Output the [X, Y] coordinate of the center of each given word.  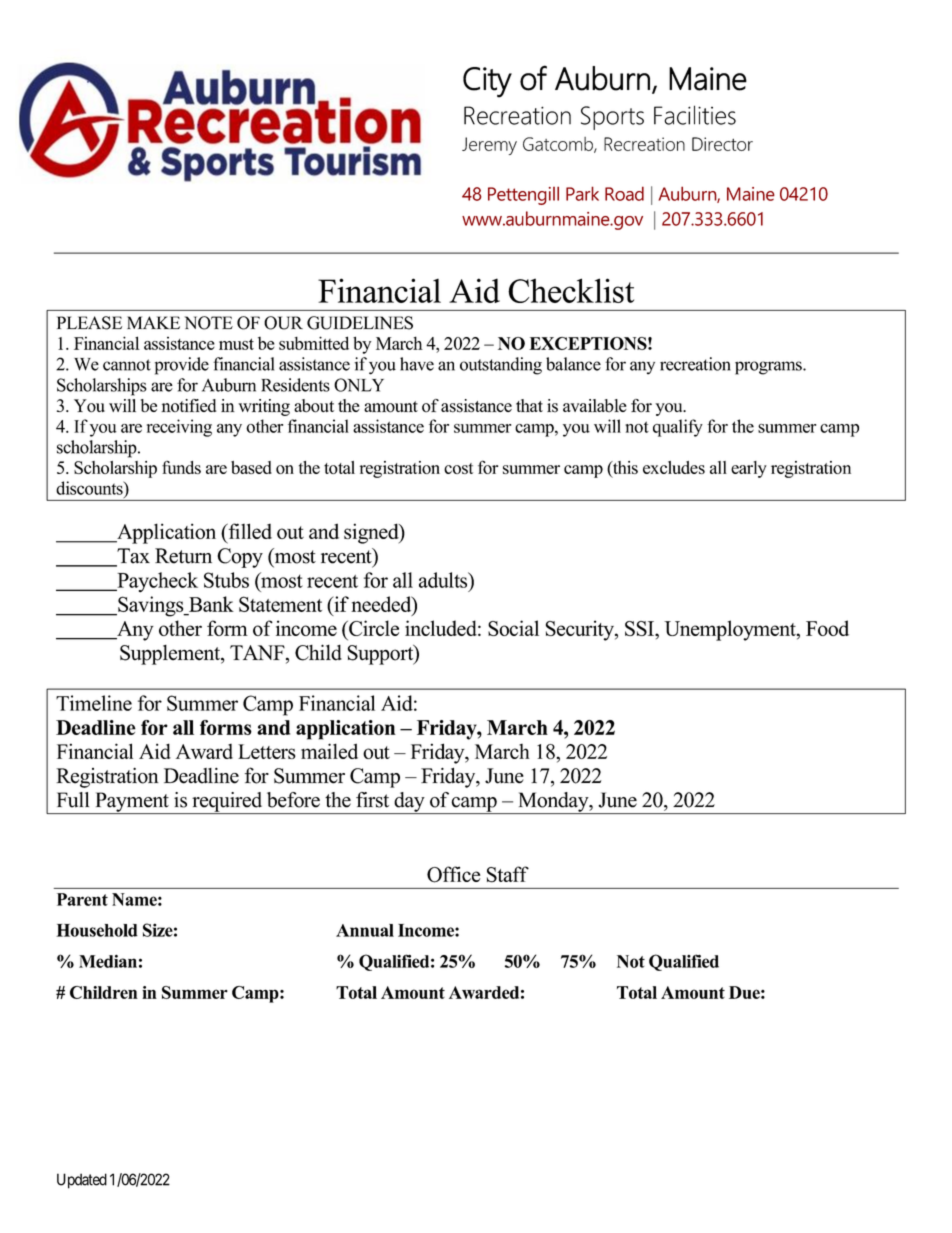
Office [453, 874]
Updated [82, 1181]
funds [181, 467]
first [372, 800]
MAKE [153, 322]
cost [458, 468]
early [749, 469]
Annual [365, 930]
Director [722, 144]
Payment [132, 803]
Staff [508, 874]
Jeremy [489, 146]
